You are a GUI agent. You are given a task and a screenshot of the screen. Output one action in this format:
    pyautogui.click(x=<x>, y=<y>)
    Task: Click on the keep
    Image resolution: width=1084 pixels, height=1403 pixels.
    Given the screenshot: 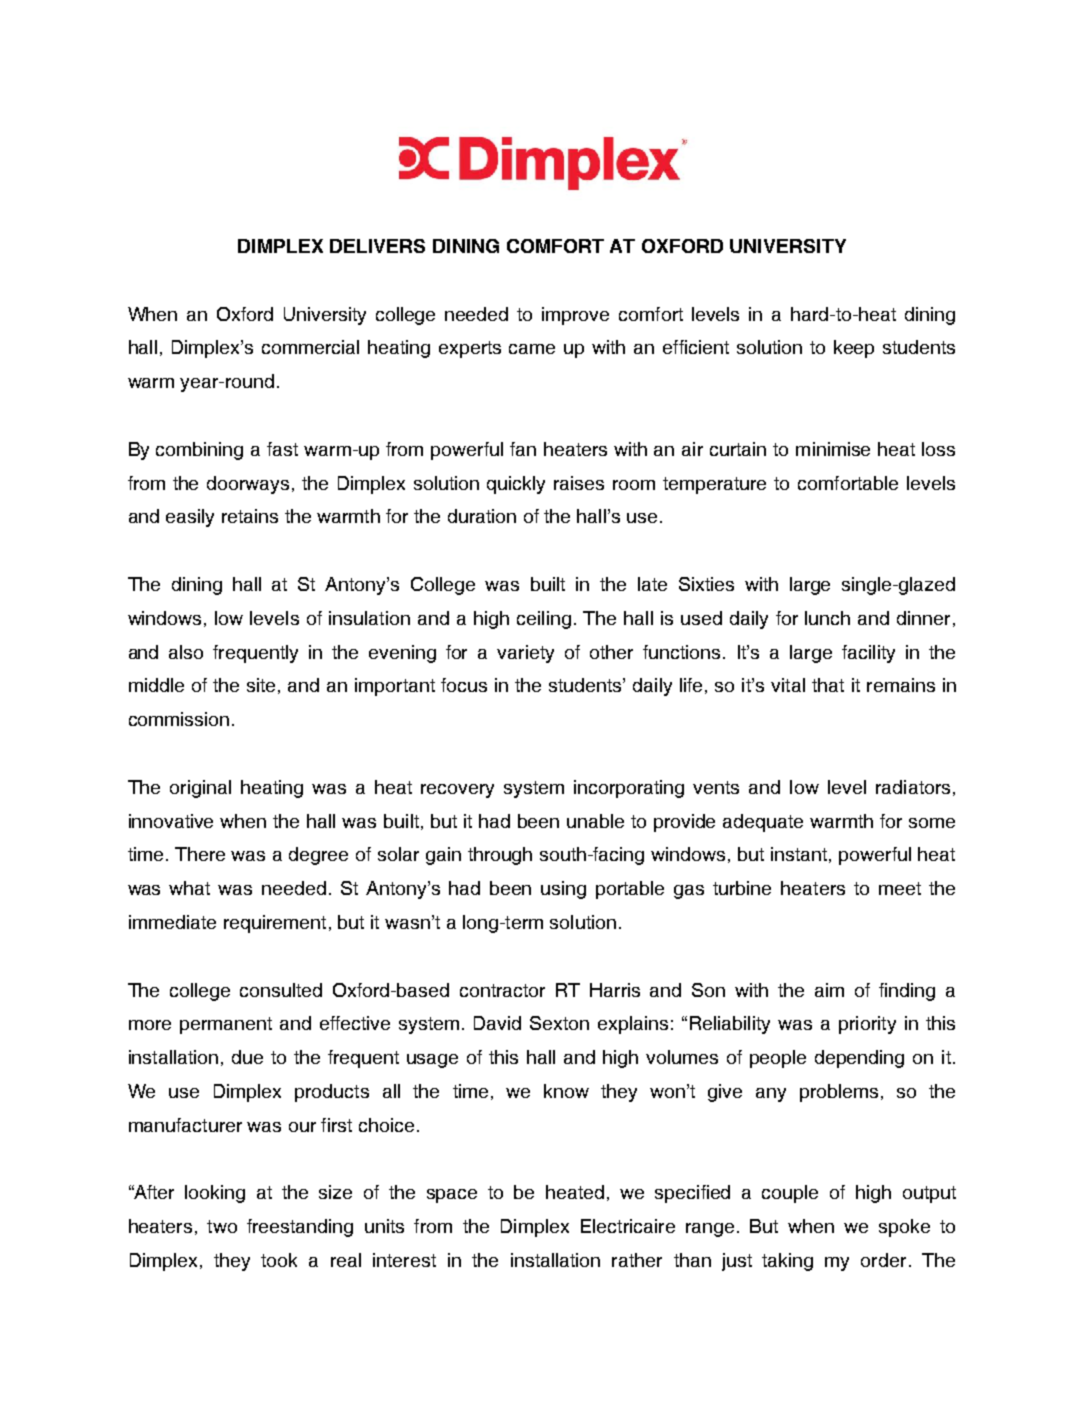 What is the action you would take?
    pyautogui.click(x=854, y=349)
